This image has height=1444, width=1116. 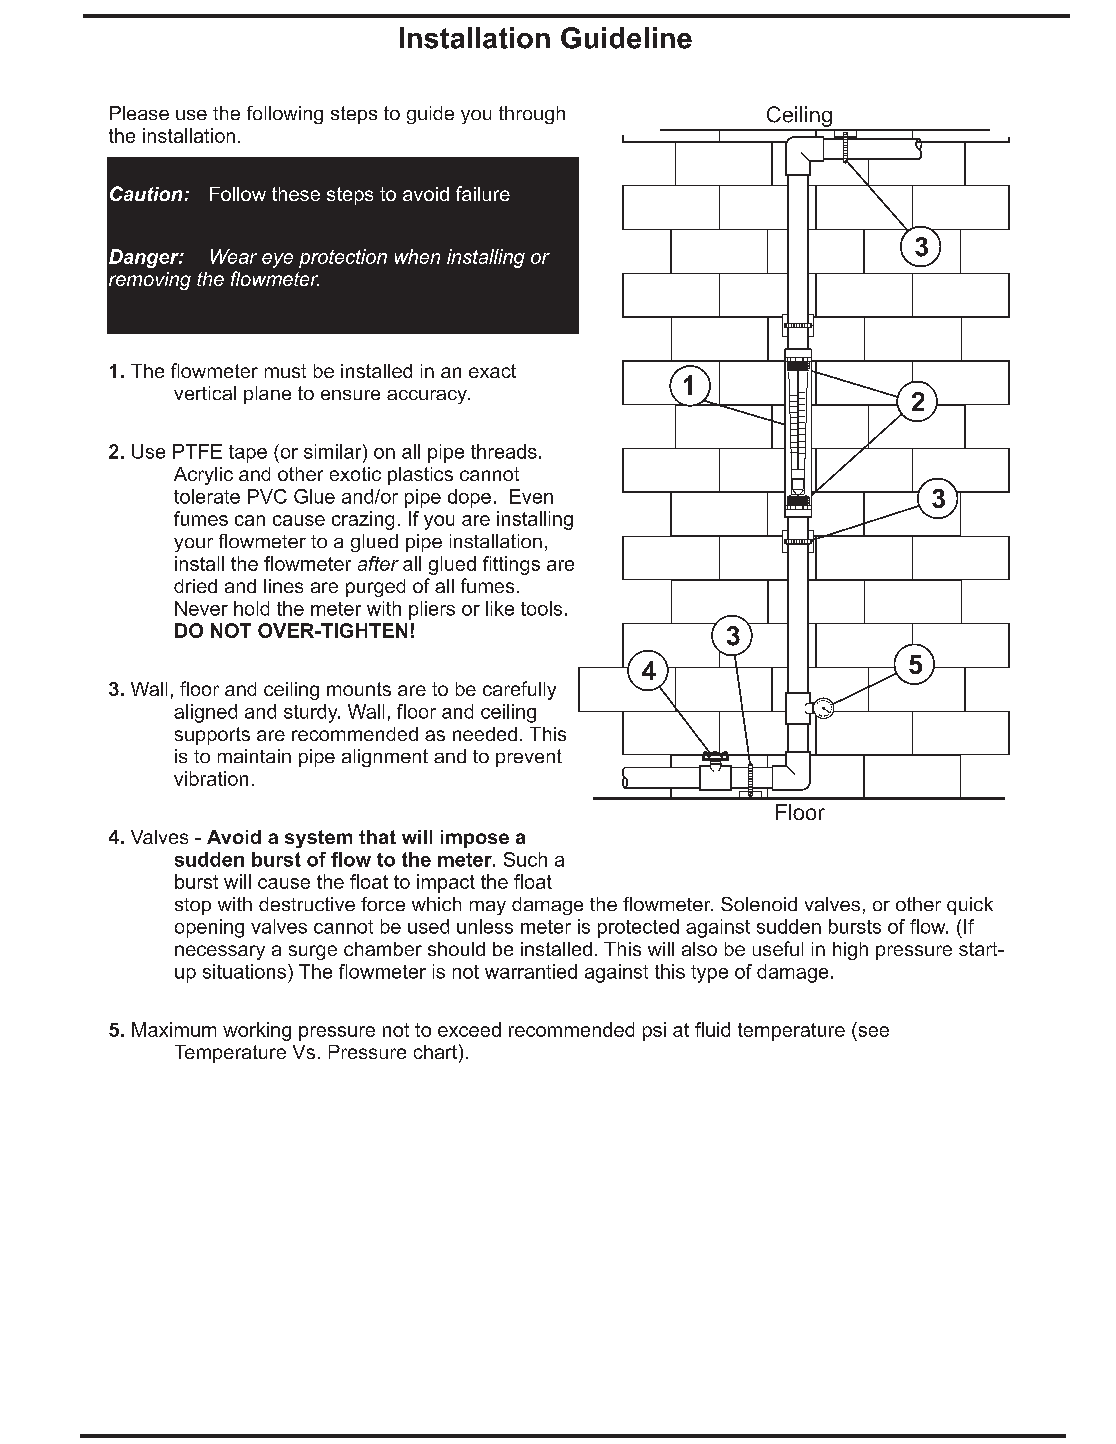 What do you see at coordinates (532, 115) in the image?
I see `through` at bounding box center [532, 115].
